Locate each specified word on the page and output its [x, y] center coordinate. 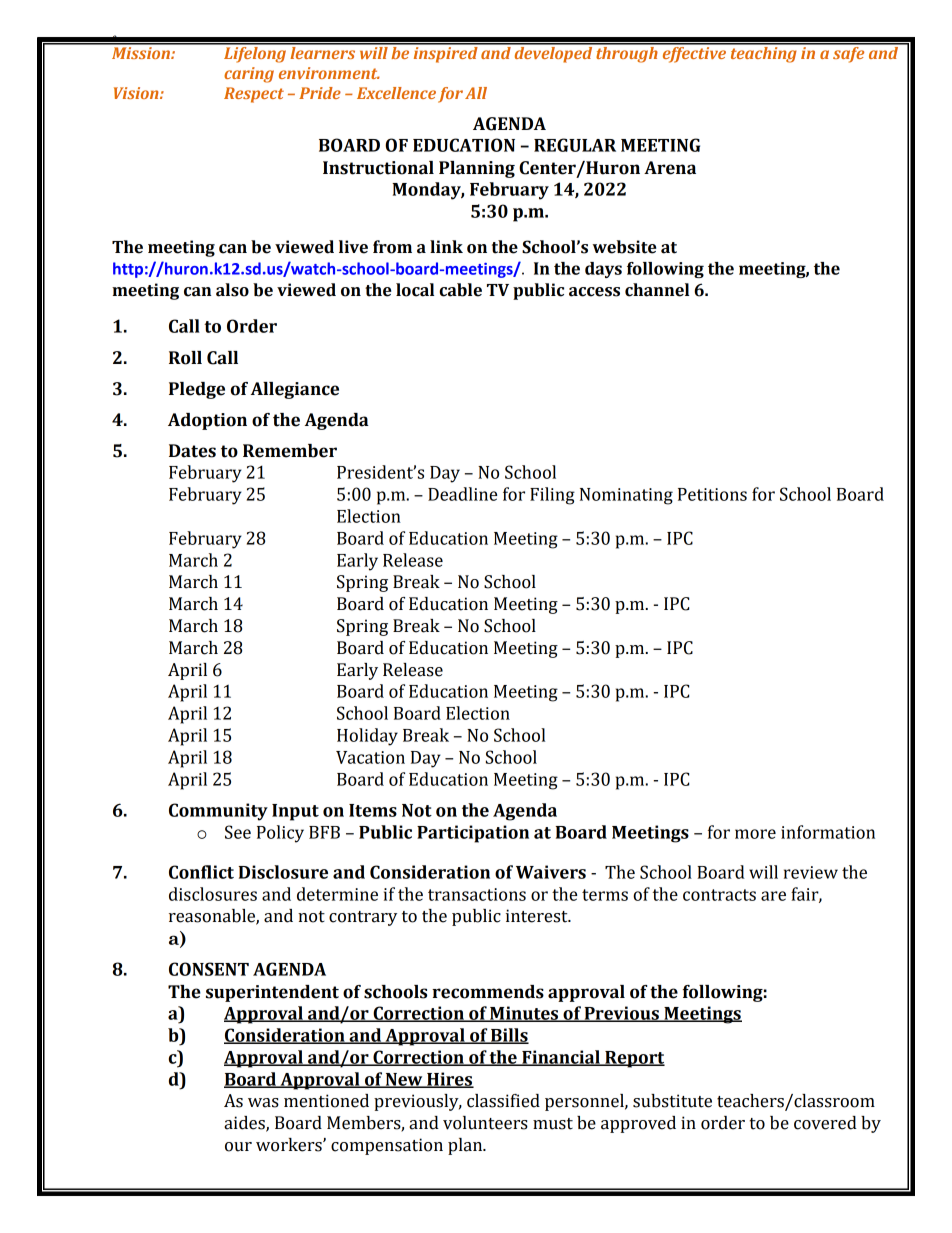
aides [245, 1124]
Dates [192, 451]
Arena [670, 168]
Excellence [396, 93]
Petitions [712, 494]
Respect [254, 95]
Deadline [462, 494]
